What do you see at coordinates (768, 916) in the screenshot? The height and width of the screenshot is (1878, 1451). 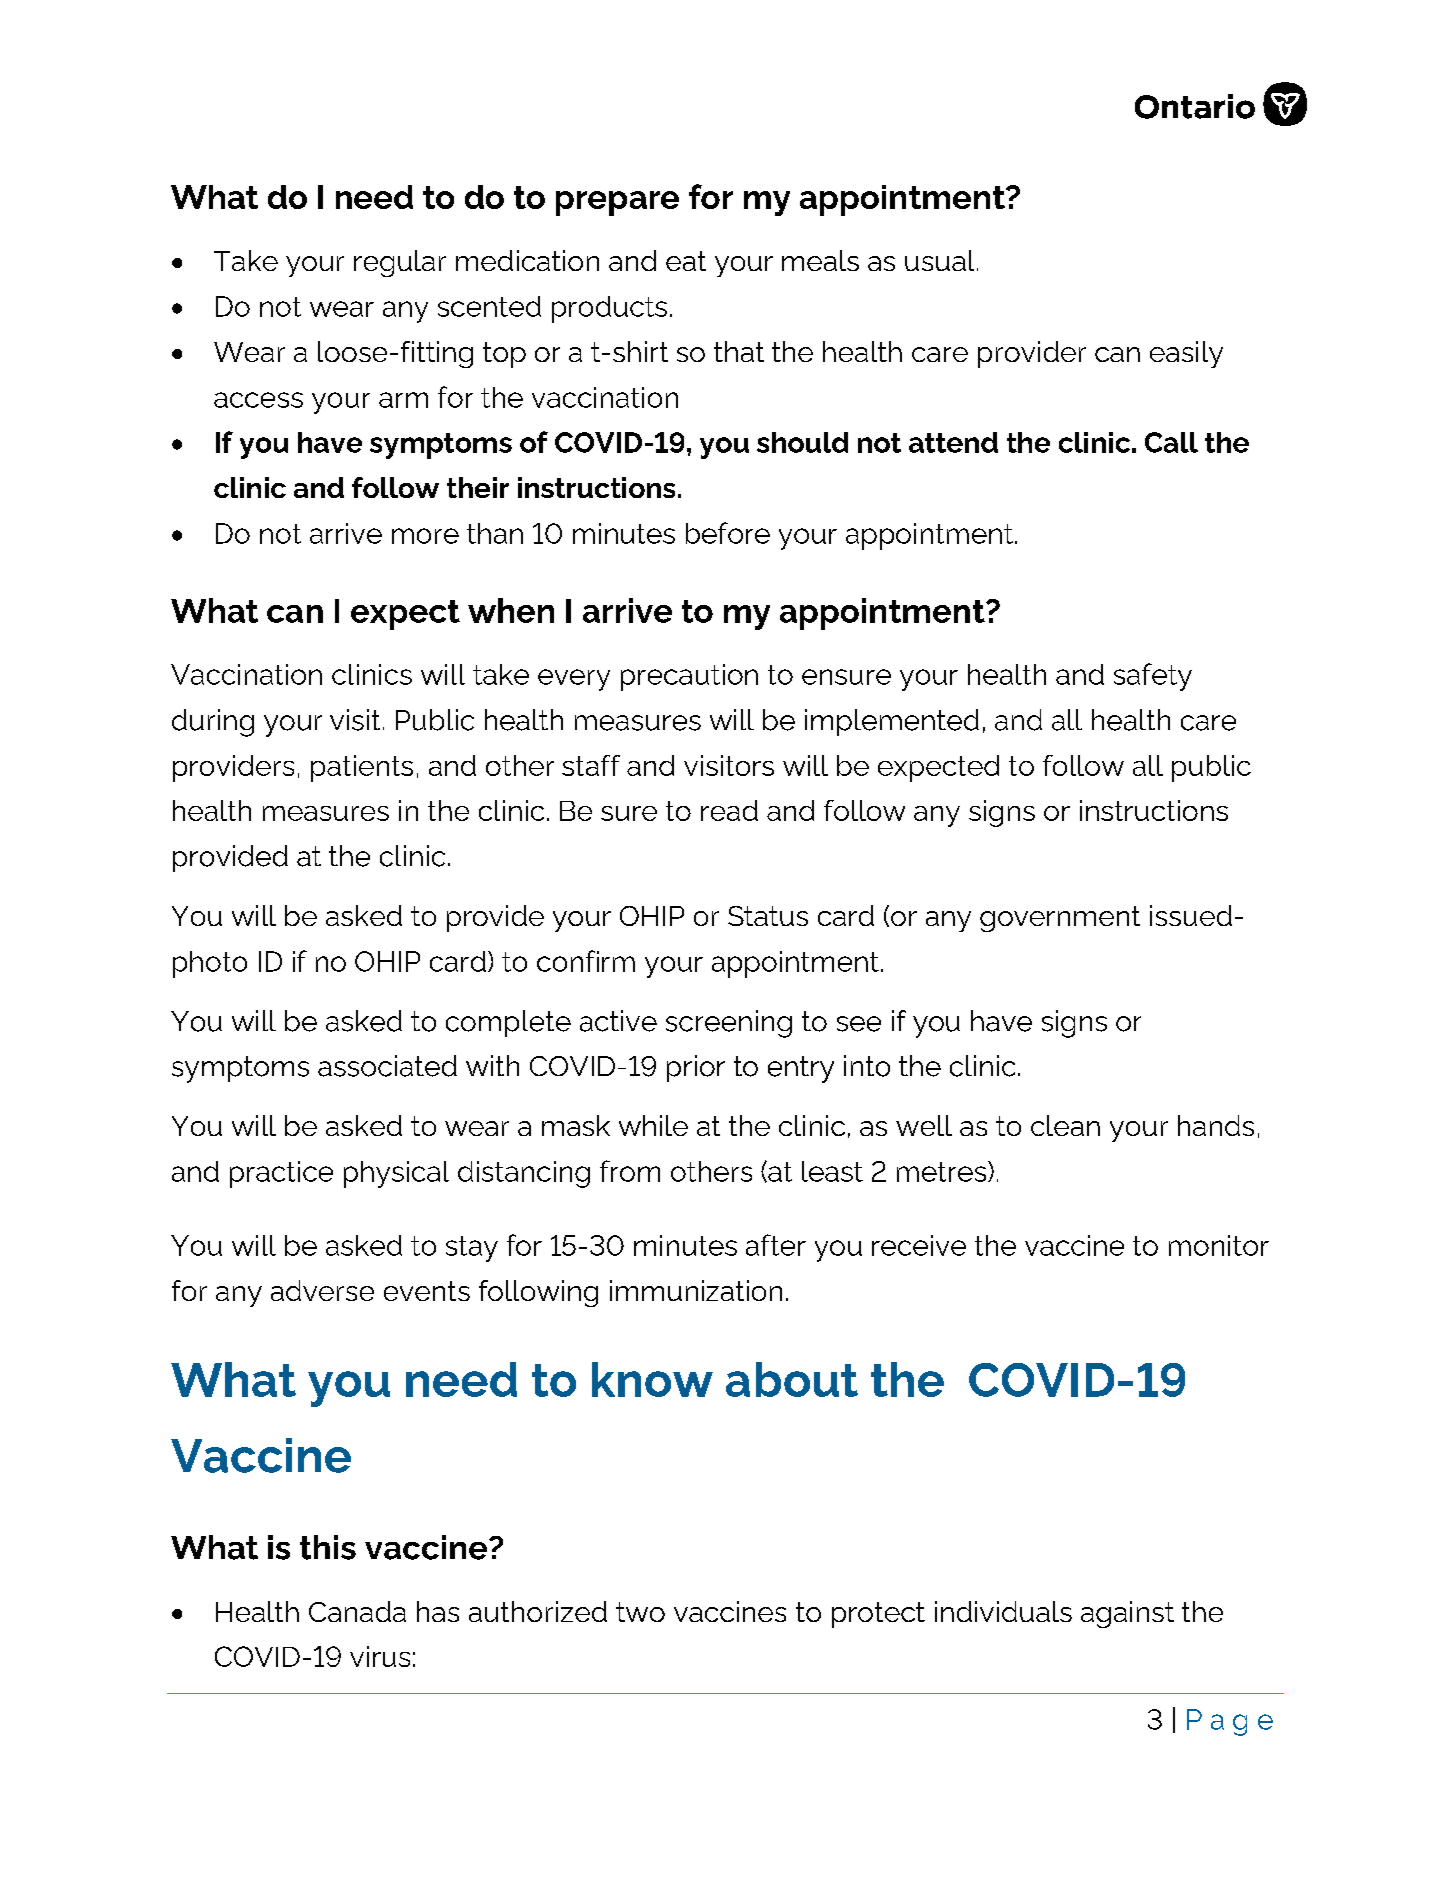 I see `Status` at bounding box center [768, 916].
